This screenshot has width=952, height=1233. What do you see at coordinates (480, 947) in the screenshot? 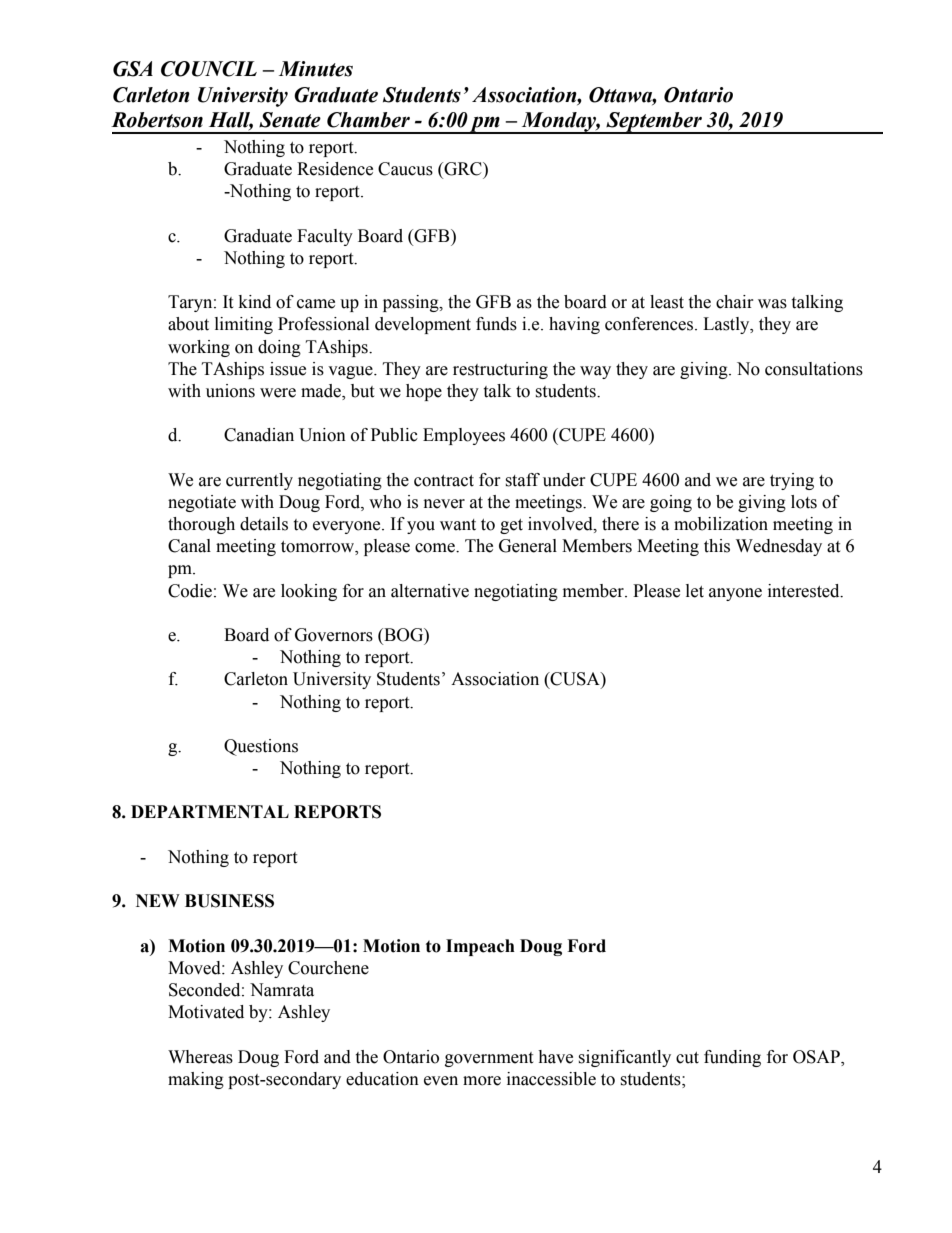
I see `Impeach` at bounding box center [480, 947].
